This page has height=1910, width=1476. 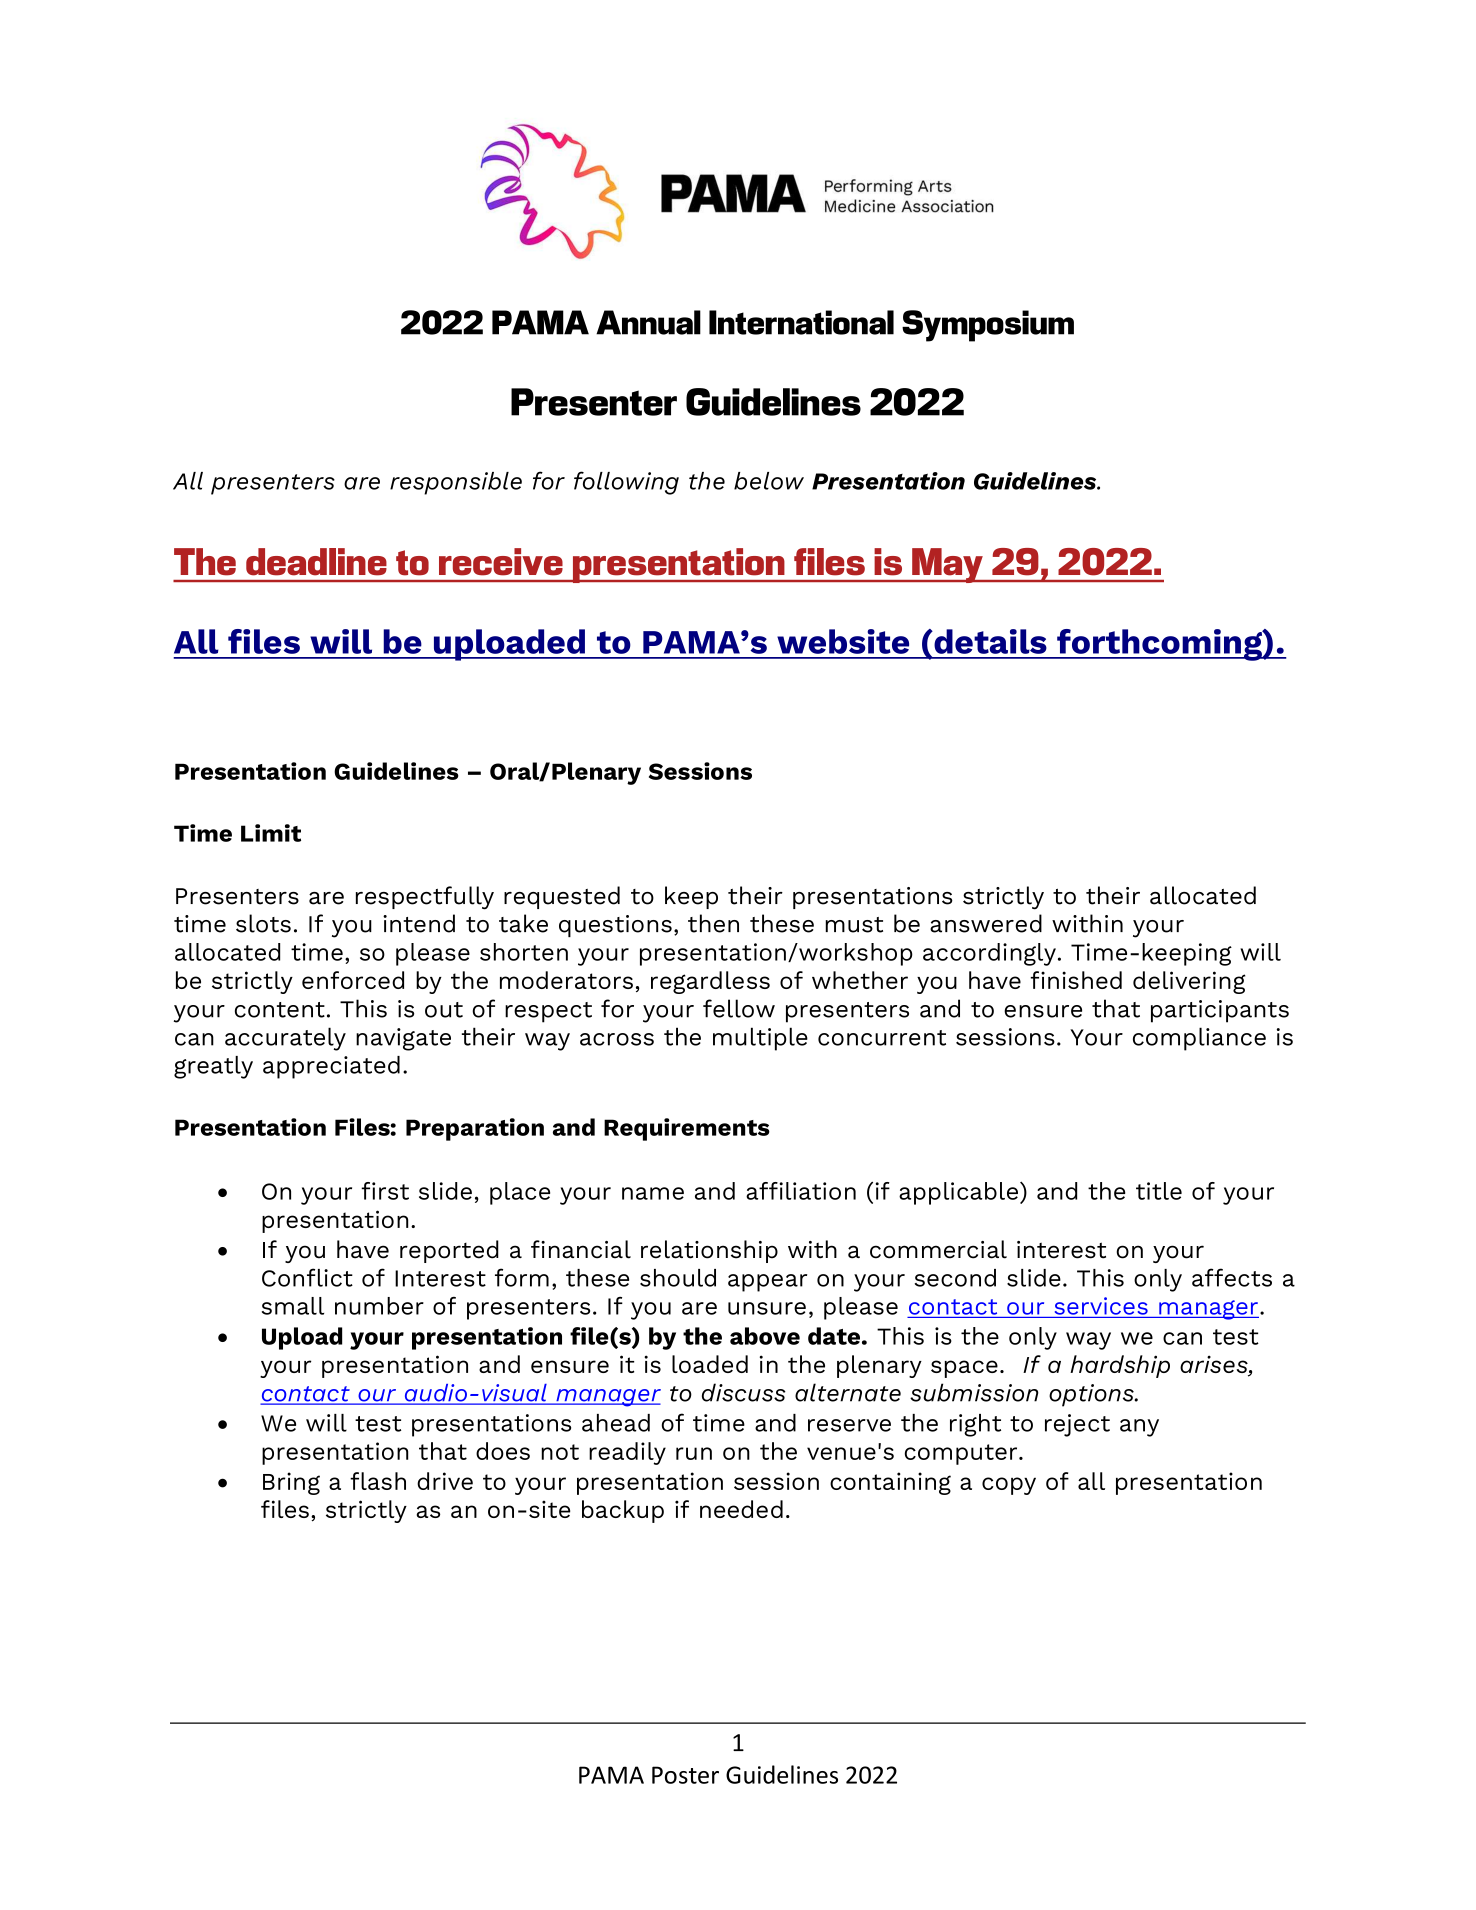 What do you see at coordinates (291, 1483) in the page?
I see `Bring` at bounding box center [291, 1483].
